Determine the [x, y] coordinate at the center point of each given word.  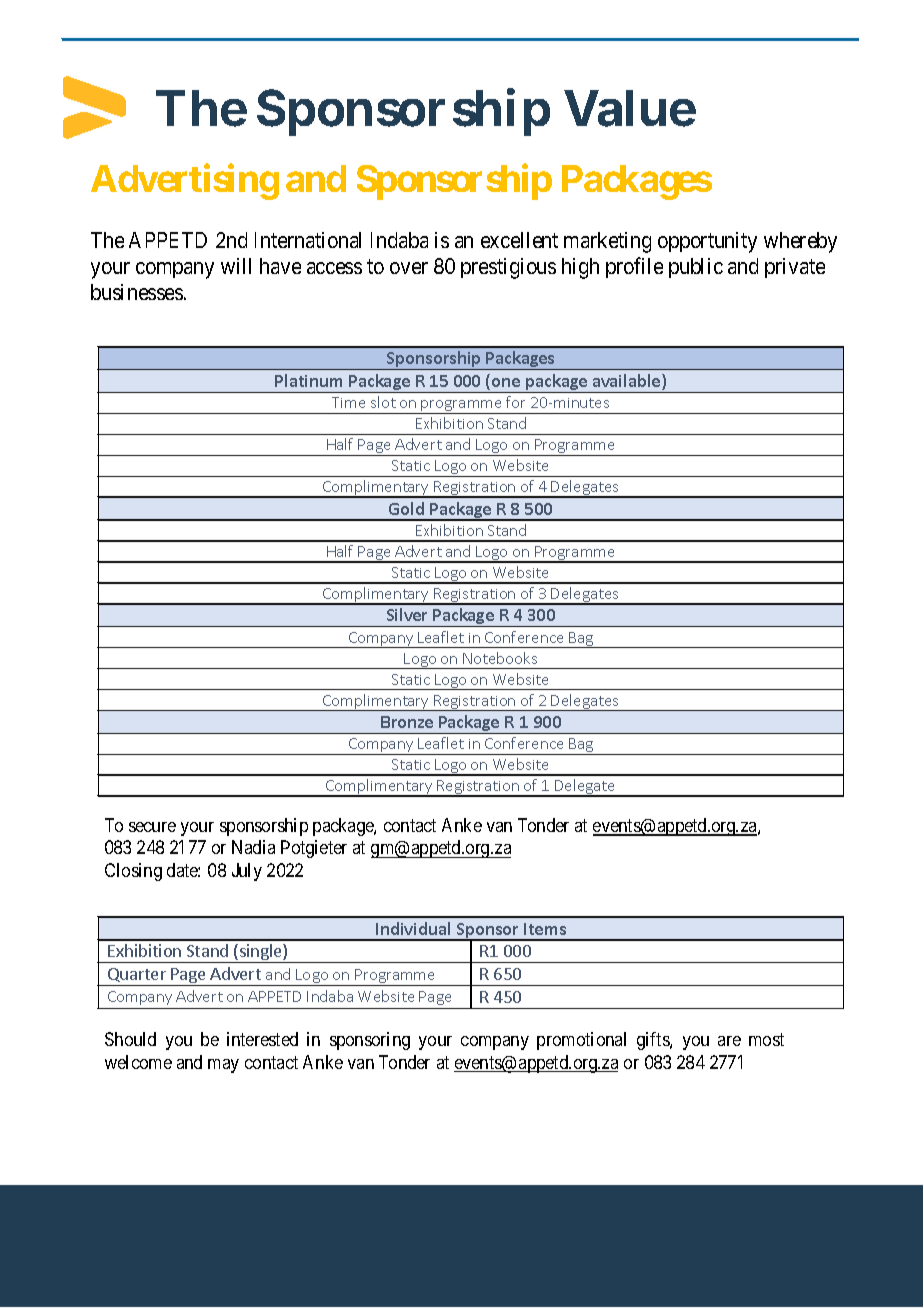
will [236, 266]
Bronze [407, 722]
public [696, 268]
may [223, 1066]
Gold [406, 508]
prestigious [508, 268]
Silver [407, 614]
